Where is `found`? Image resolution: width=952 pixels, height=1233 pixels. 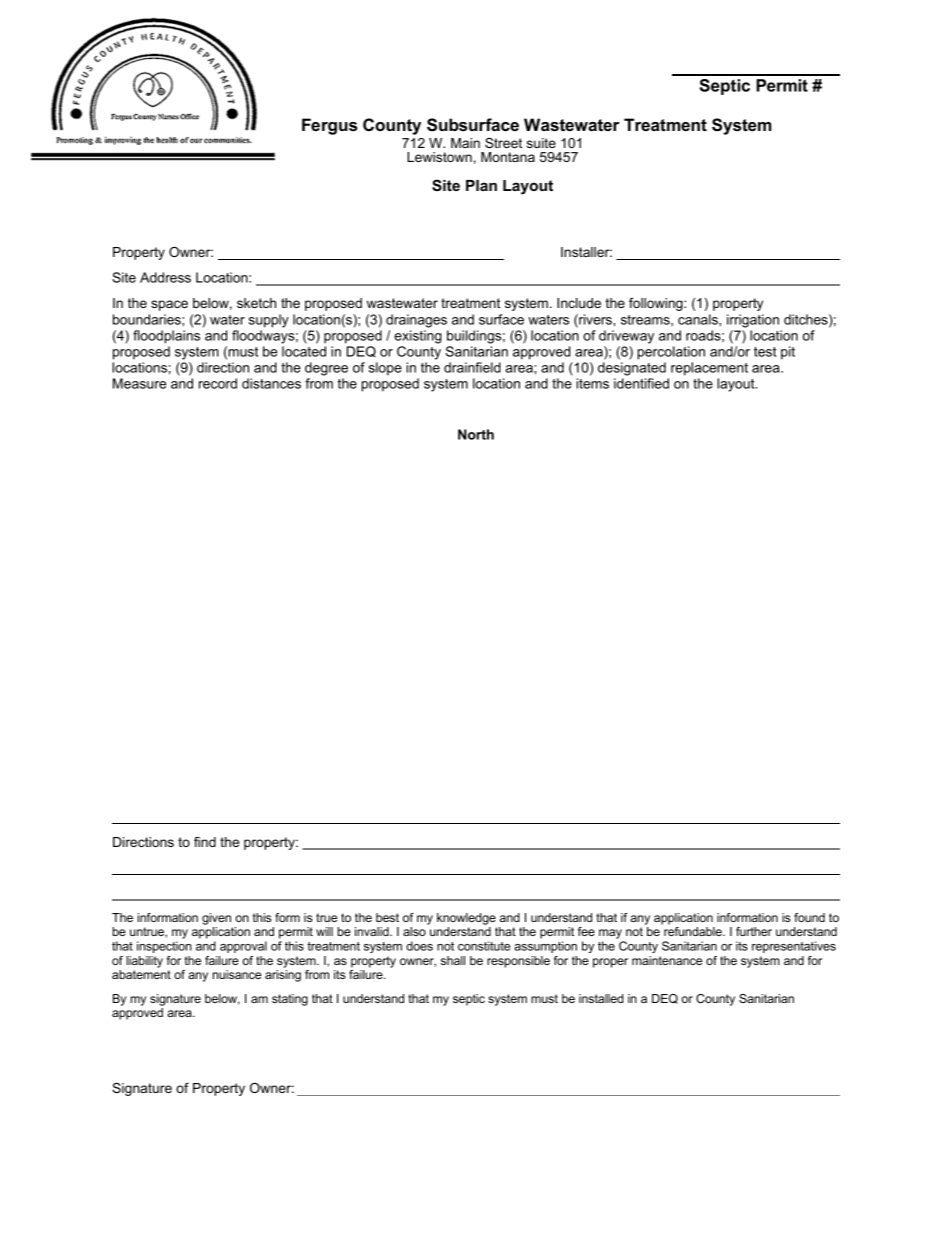
found is located at coordinates (809, 917).
